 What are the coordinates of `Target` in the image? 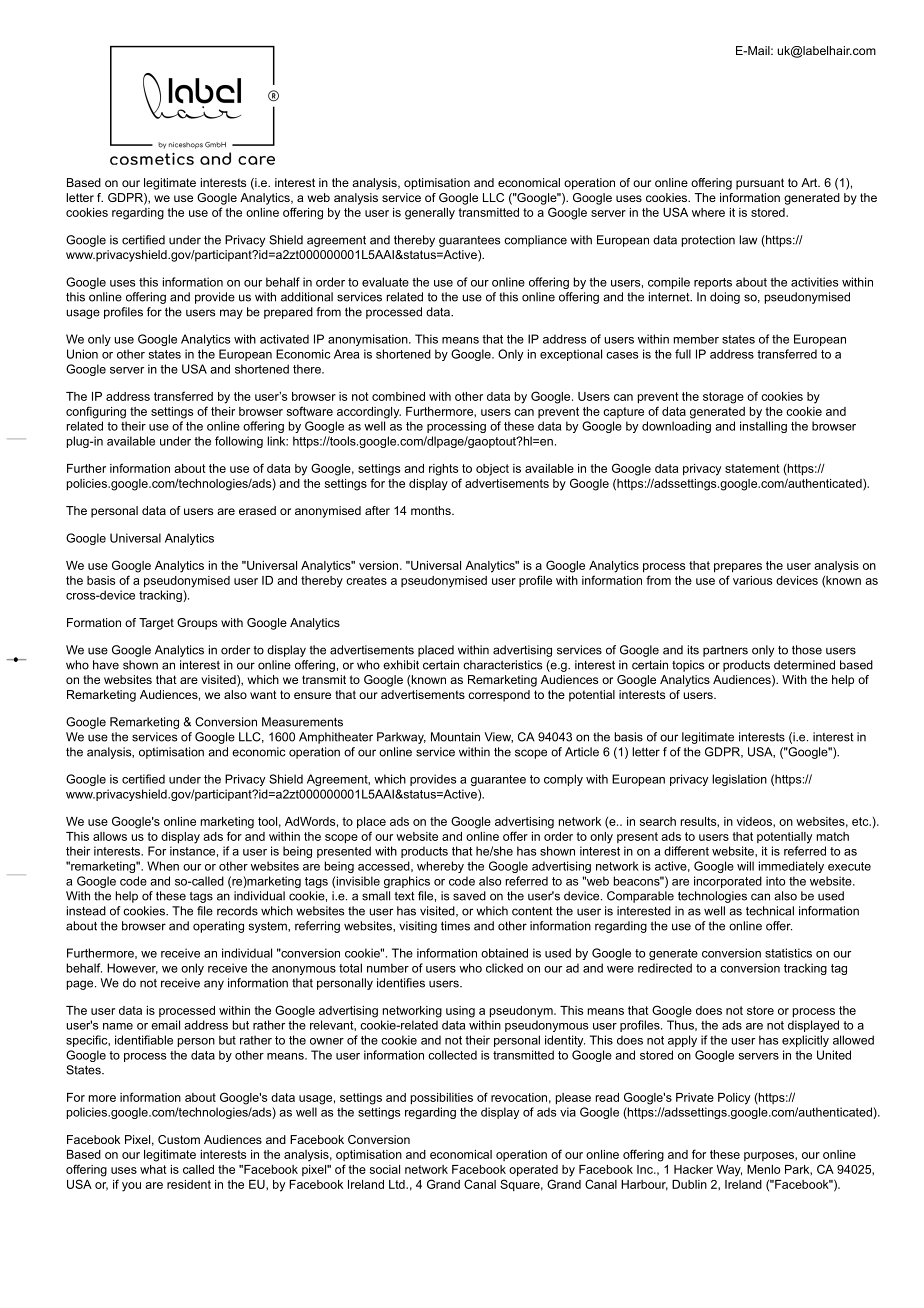 It's located at (156, 624).
